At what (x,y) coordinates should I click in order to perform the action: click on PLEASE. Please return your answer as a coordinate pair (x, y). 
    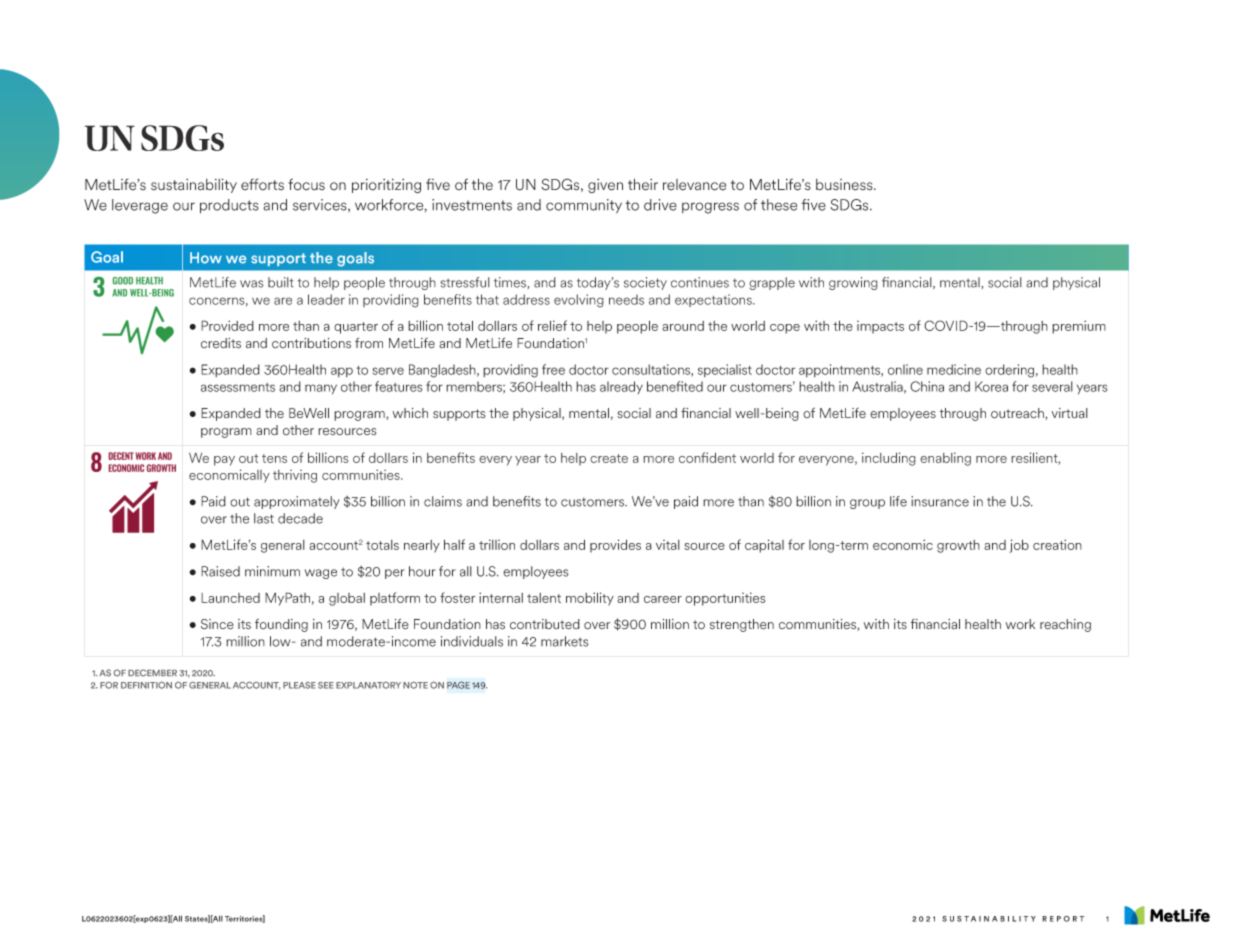
    Looking at the image, I should click on (299, 685).
